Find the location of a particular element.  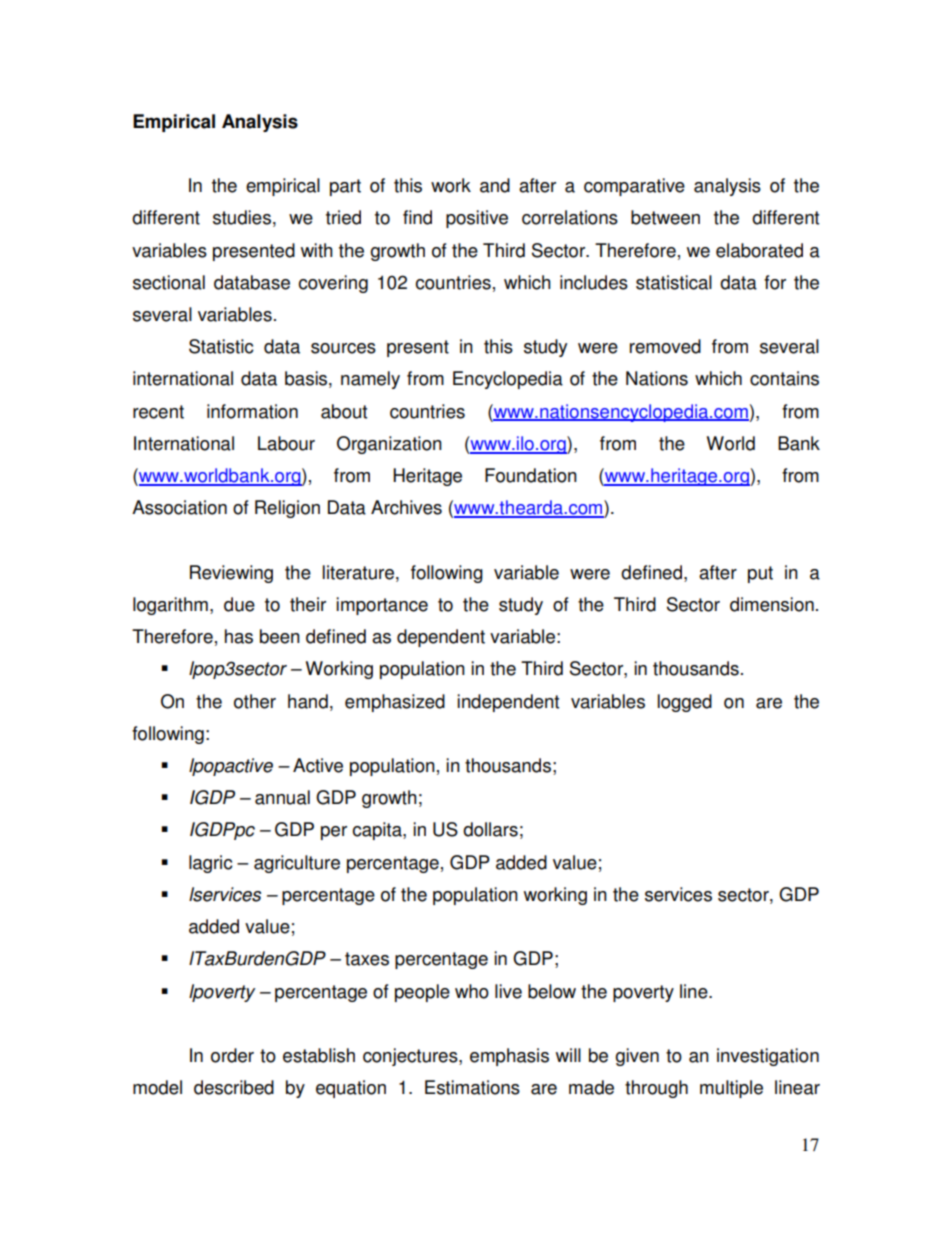

studies is located at coordinates (242, 217).
